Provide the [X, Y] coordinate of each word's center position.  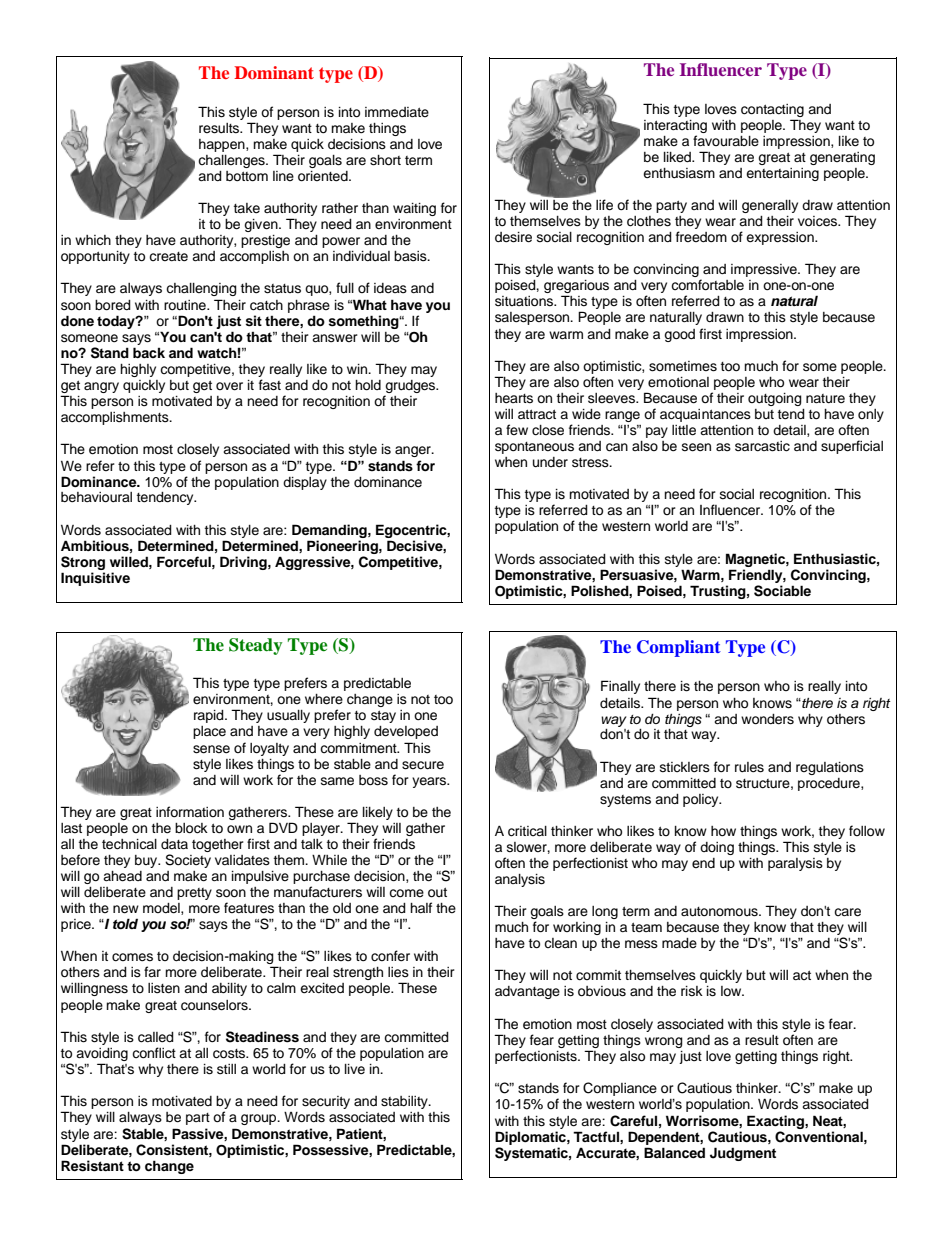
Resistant [92, 1166]
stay [383, 716]
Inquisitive [95, 579]
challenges [232, 161]
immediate [397, 112]
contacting [772, 110]
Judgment [743, 1154]
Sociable [782, 591]
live [355, 1069]
